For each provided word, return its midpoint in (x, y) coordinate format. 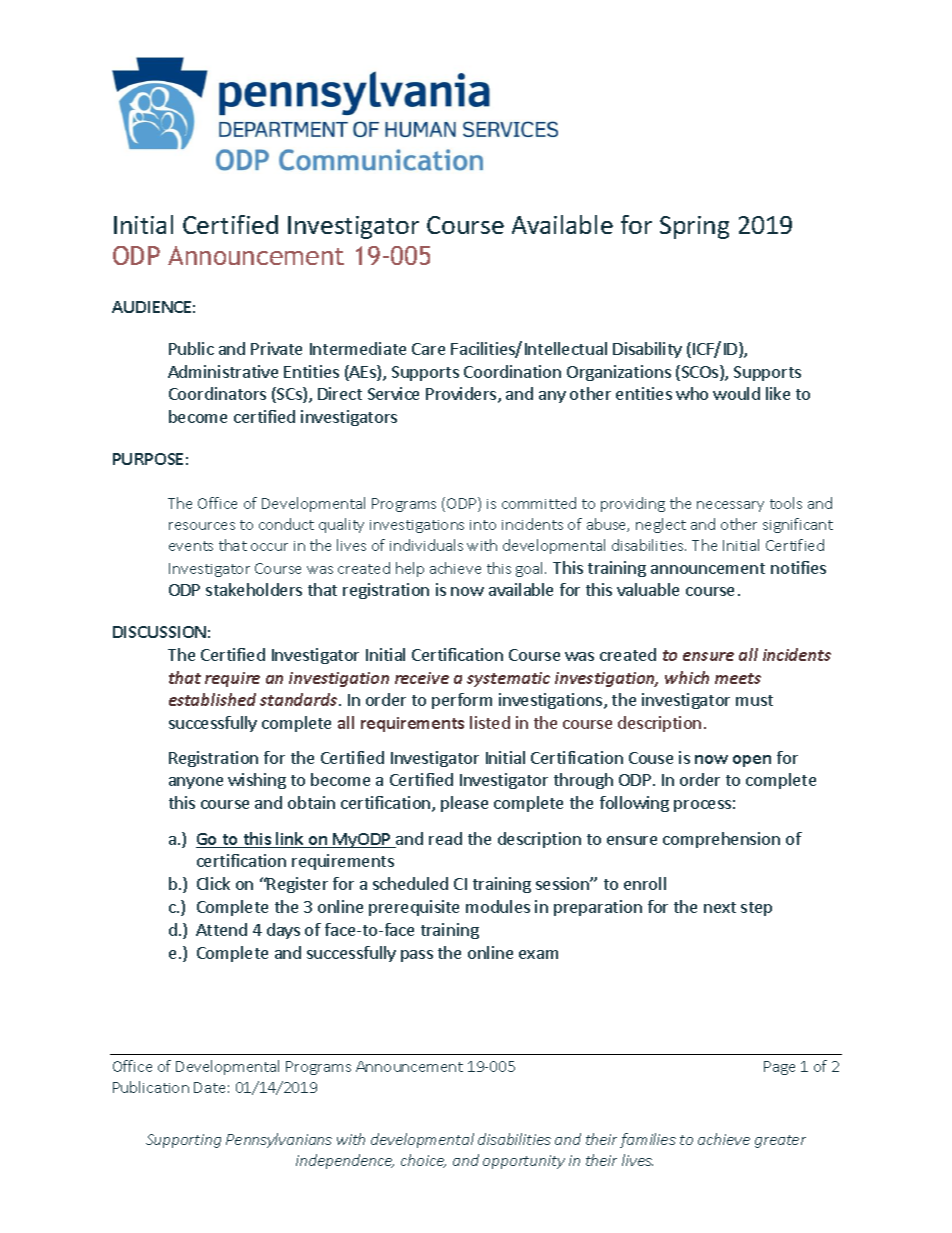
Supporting (183, 1141)
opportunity (524, 1162)
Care (428, 349)
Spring (694, 227)
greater (780, 1141)
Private (276, 348)
